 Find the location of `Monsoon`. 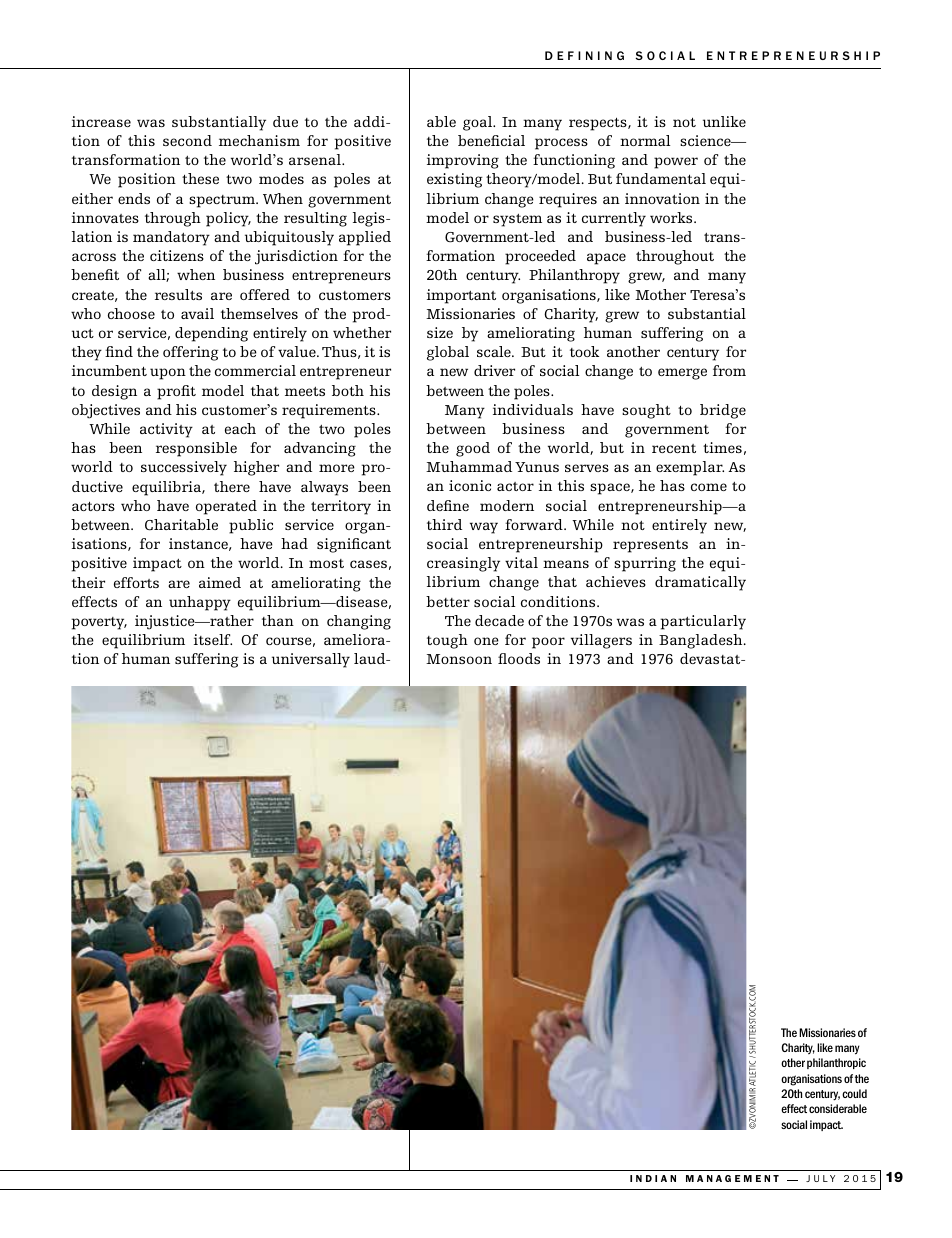

Monsoon is located at coordinates (459, 659).
